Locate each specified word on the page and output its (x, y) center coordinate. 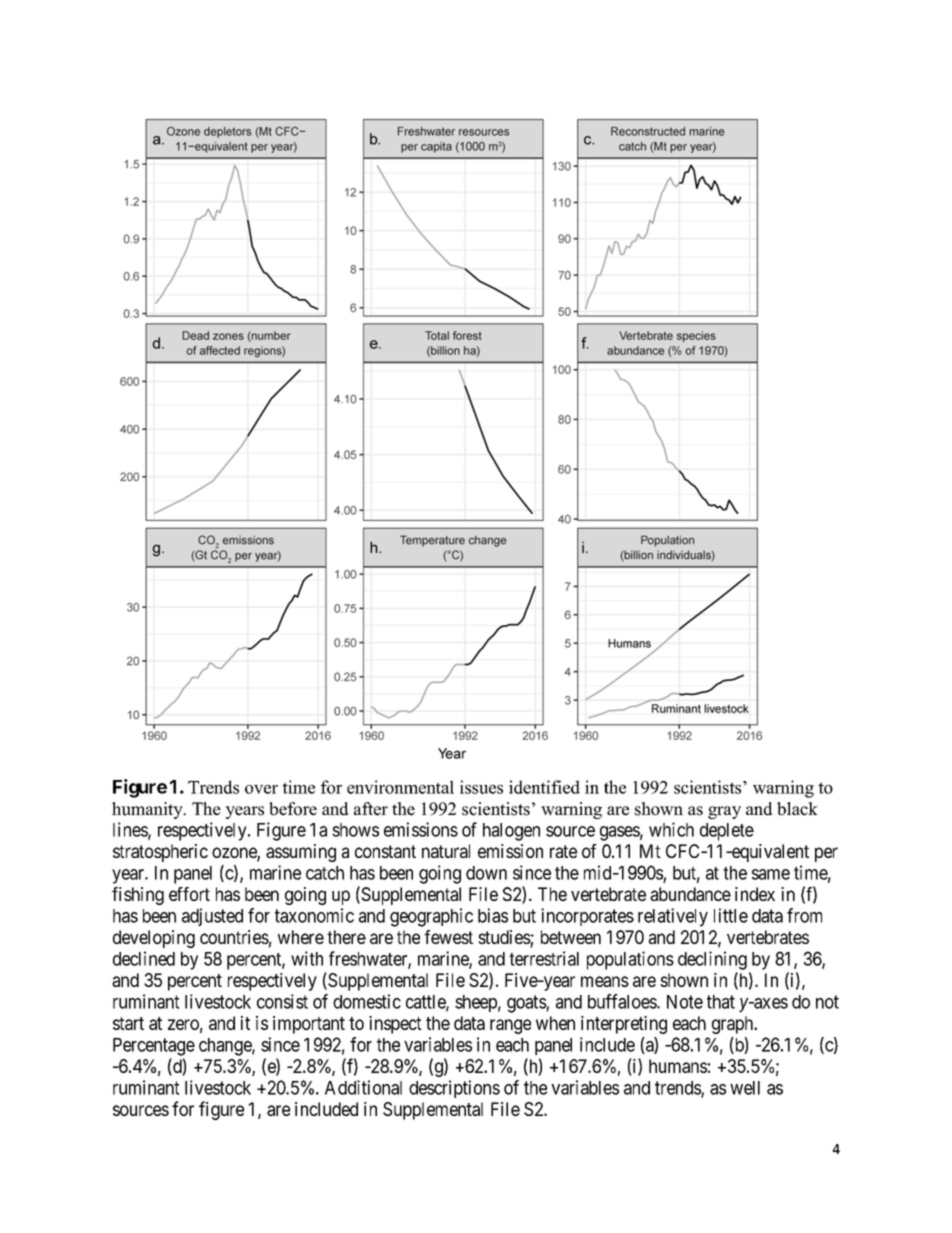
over (261, 789)
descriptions (454, 1089)
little (731, 915)
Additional (363, 1087)
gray (724, 812)
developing (154, 939)
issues (481, 787)
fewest (448, 937)
